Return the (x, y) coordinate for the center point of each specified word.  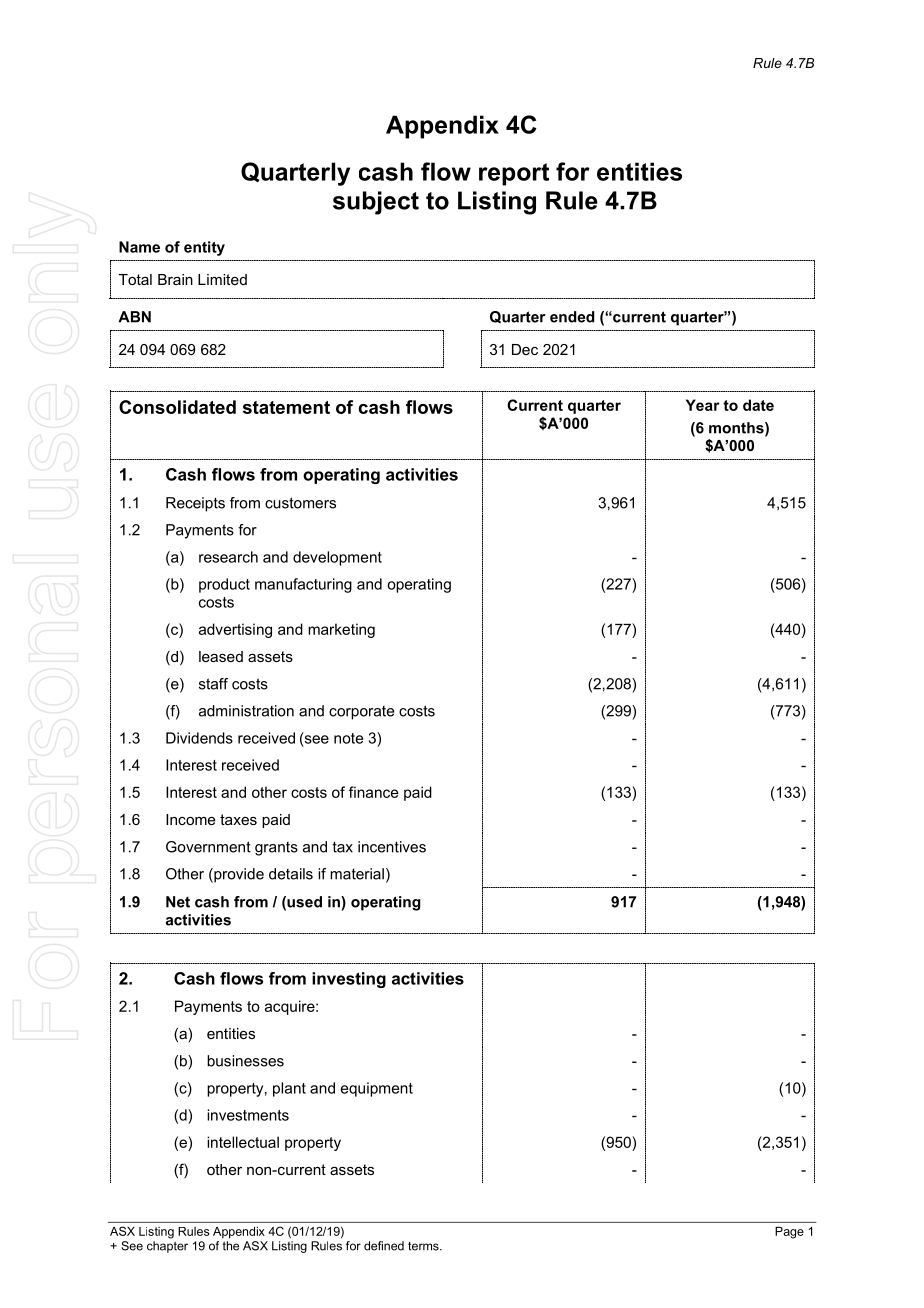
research (228, 557)
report (514, 174)
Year (703, 405)
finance (373, 792)
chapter (167, 1247)
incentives (392, 847)
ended (572, 317)
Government (208, 847)
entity (204, 248)
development (337, 558)
